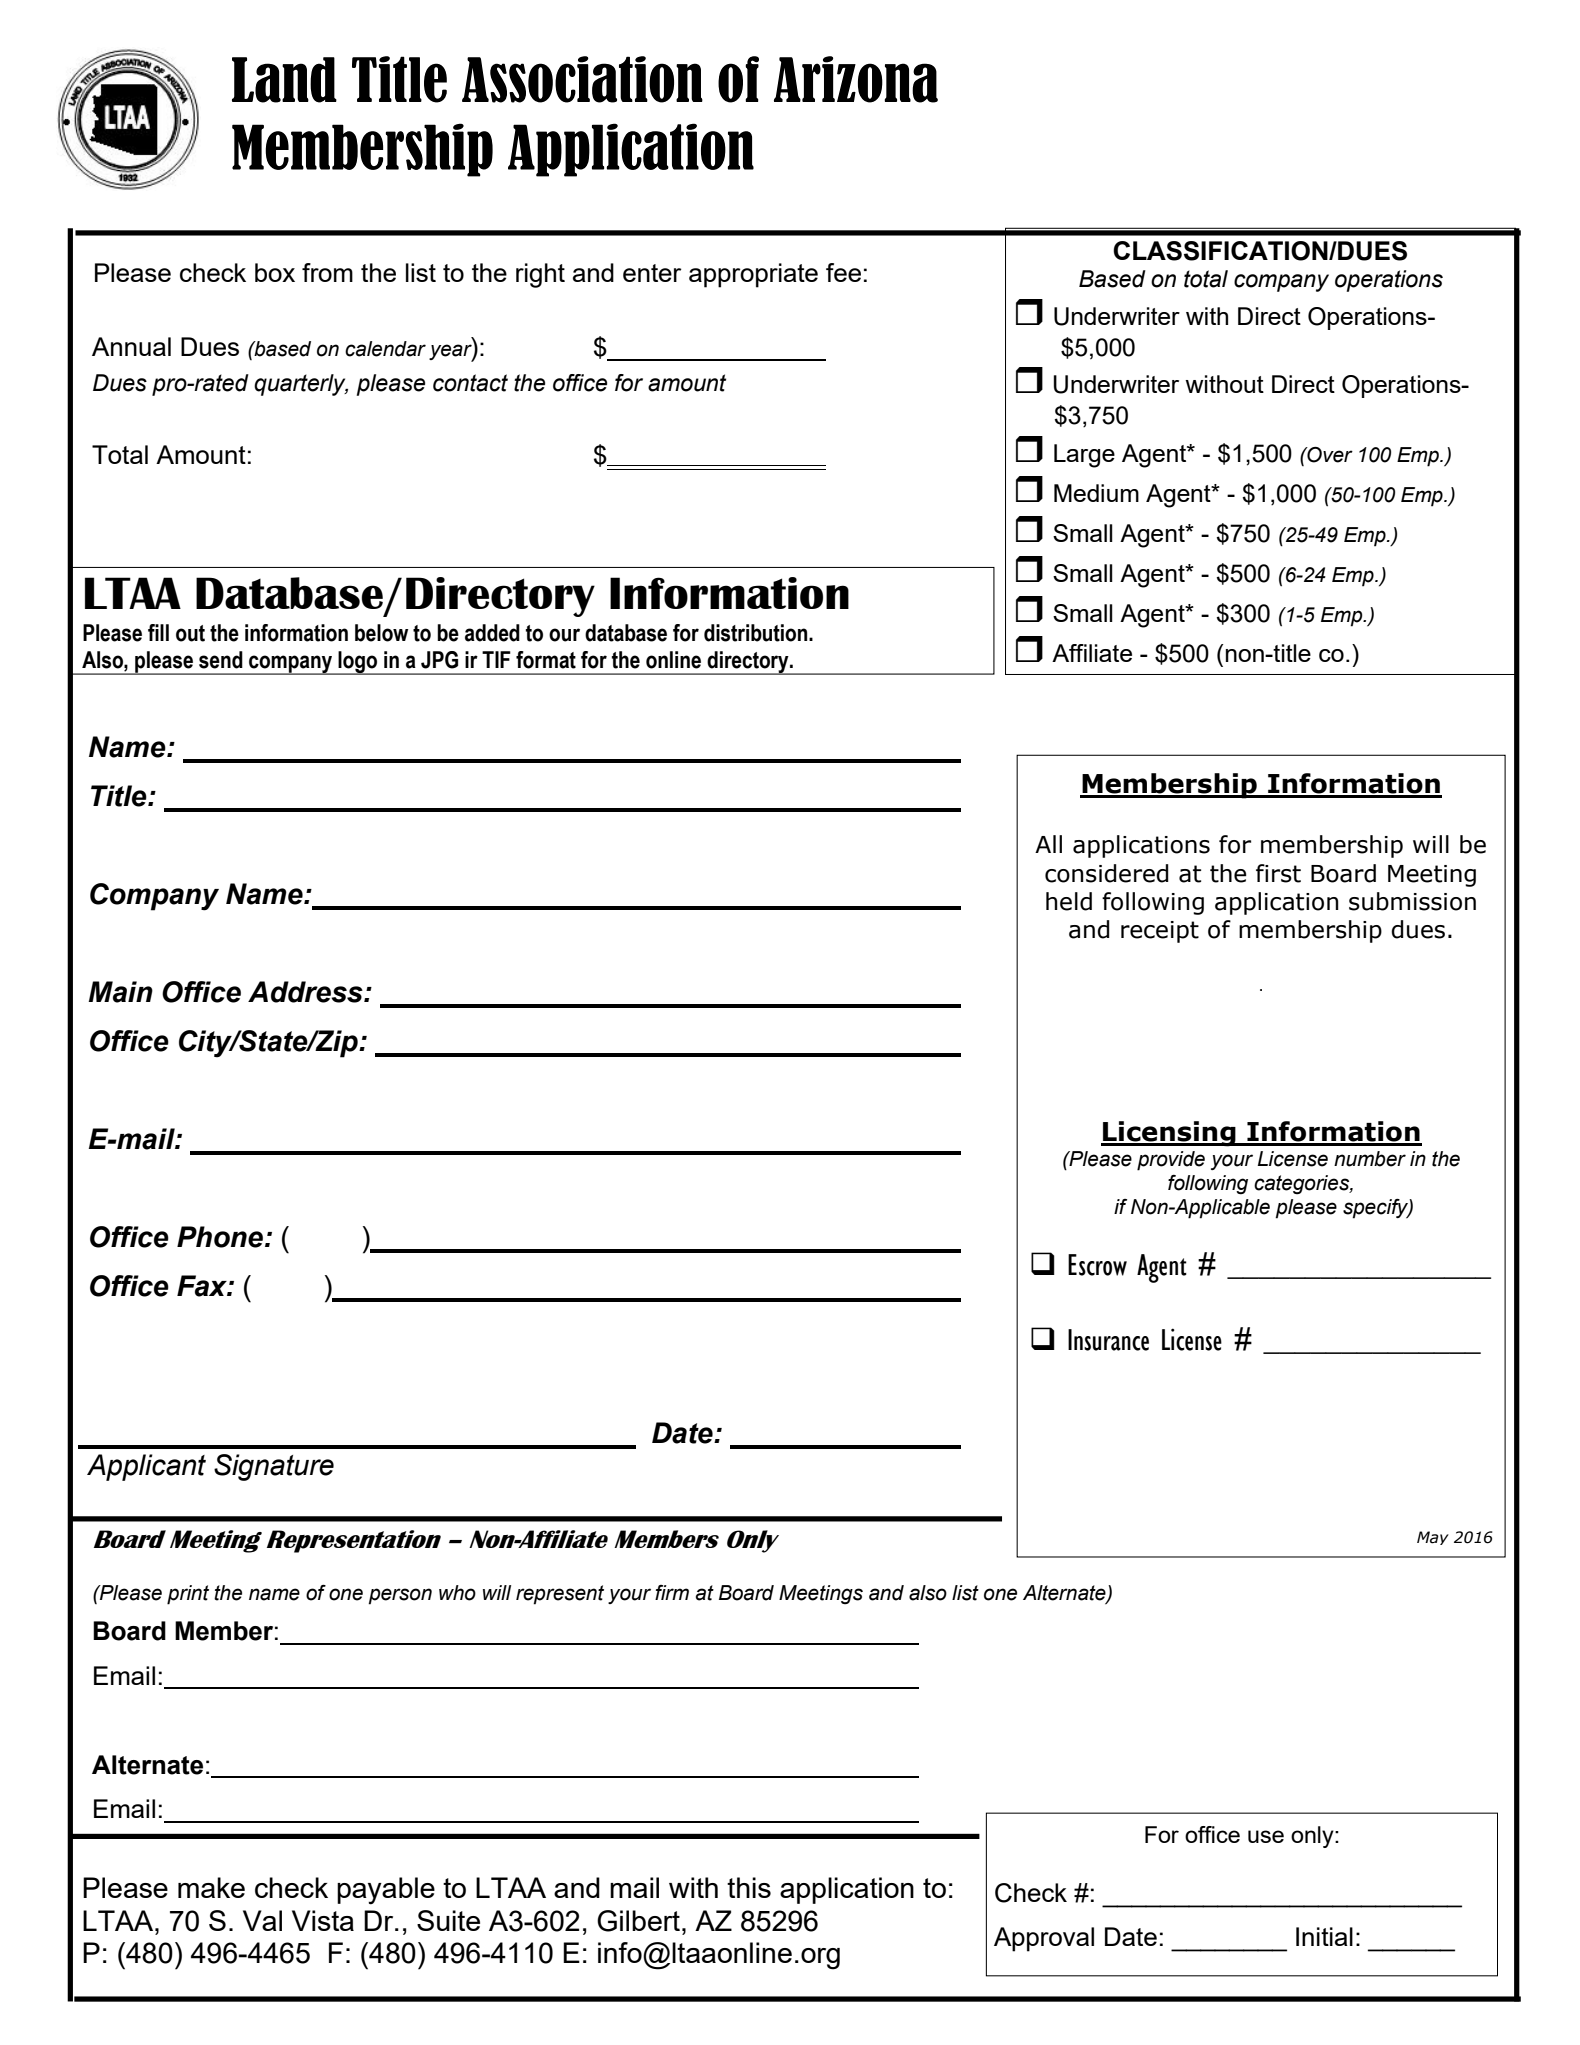  I want to click on Land, so click(284, 80).
